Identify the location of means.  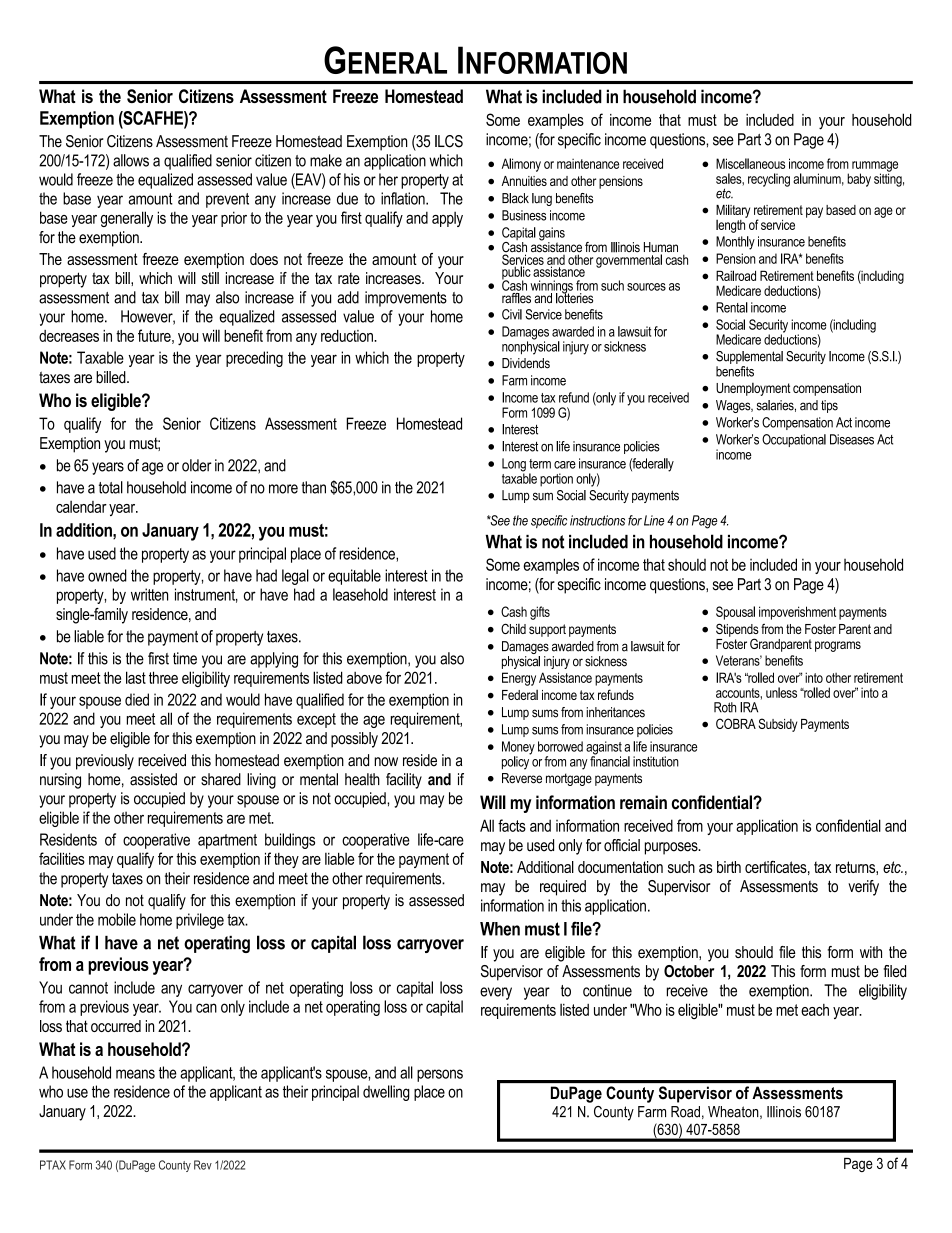
(135, 1074).
